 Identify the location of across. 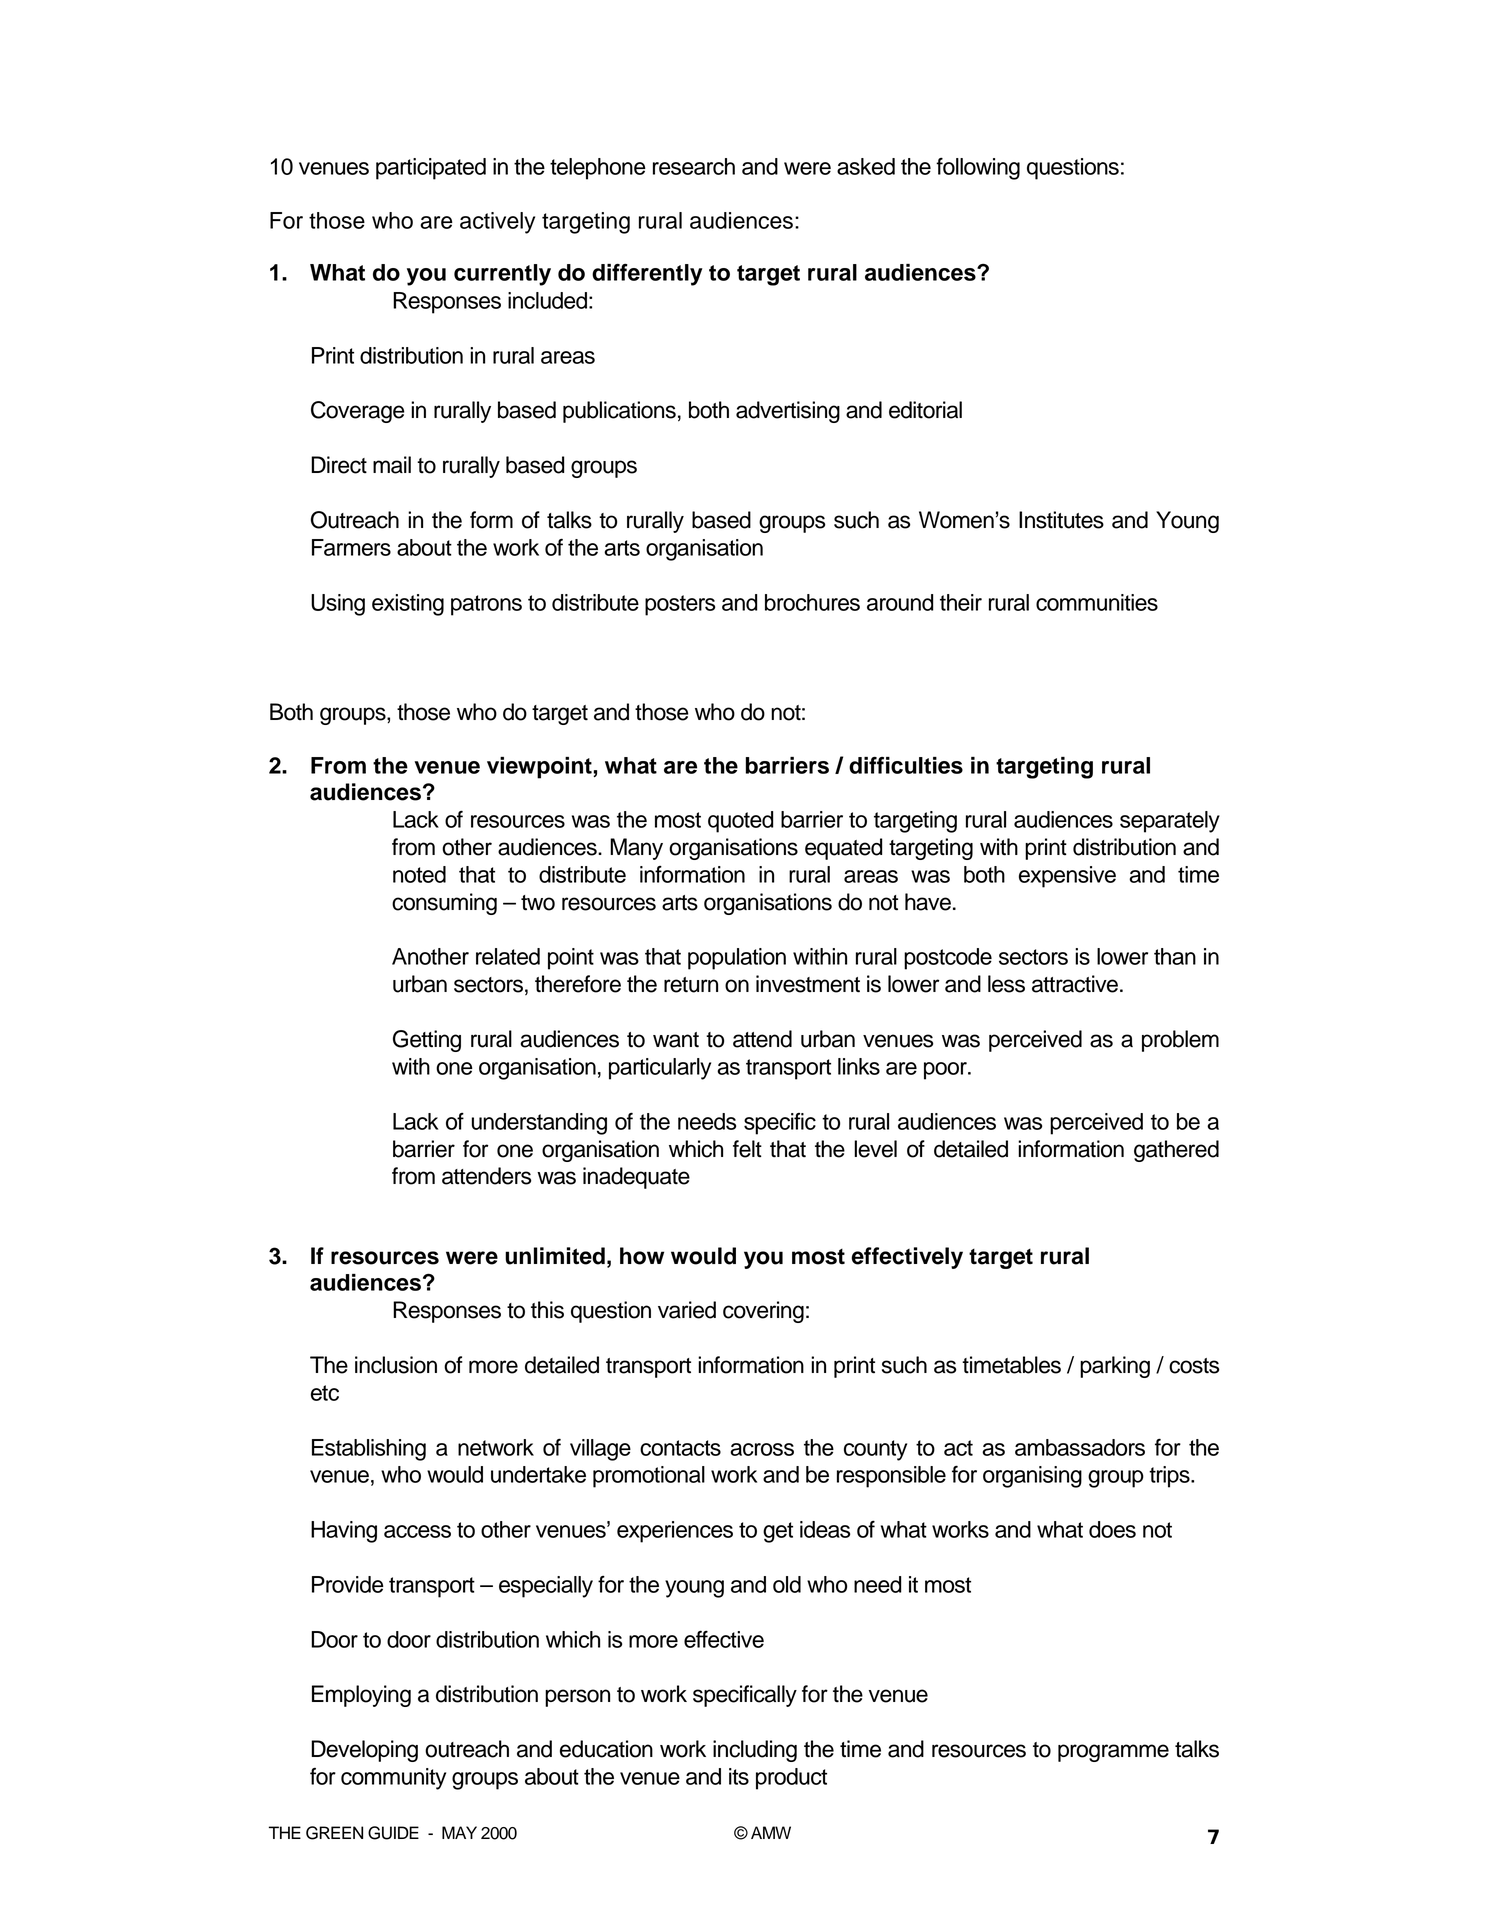
(762, 1449).
